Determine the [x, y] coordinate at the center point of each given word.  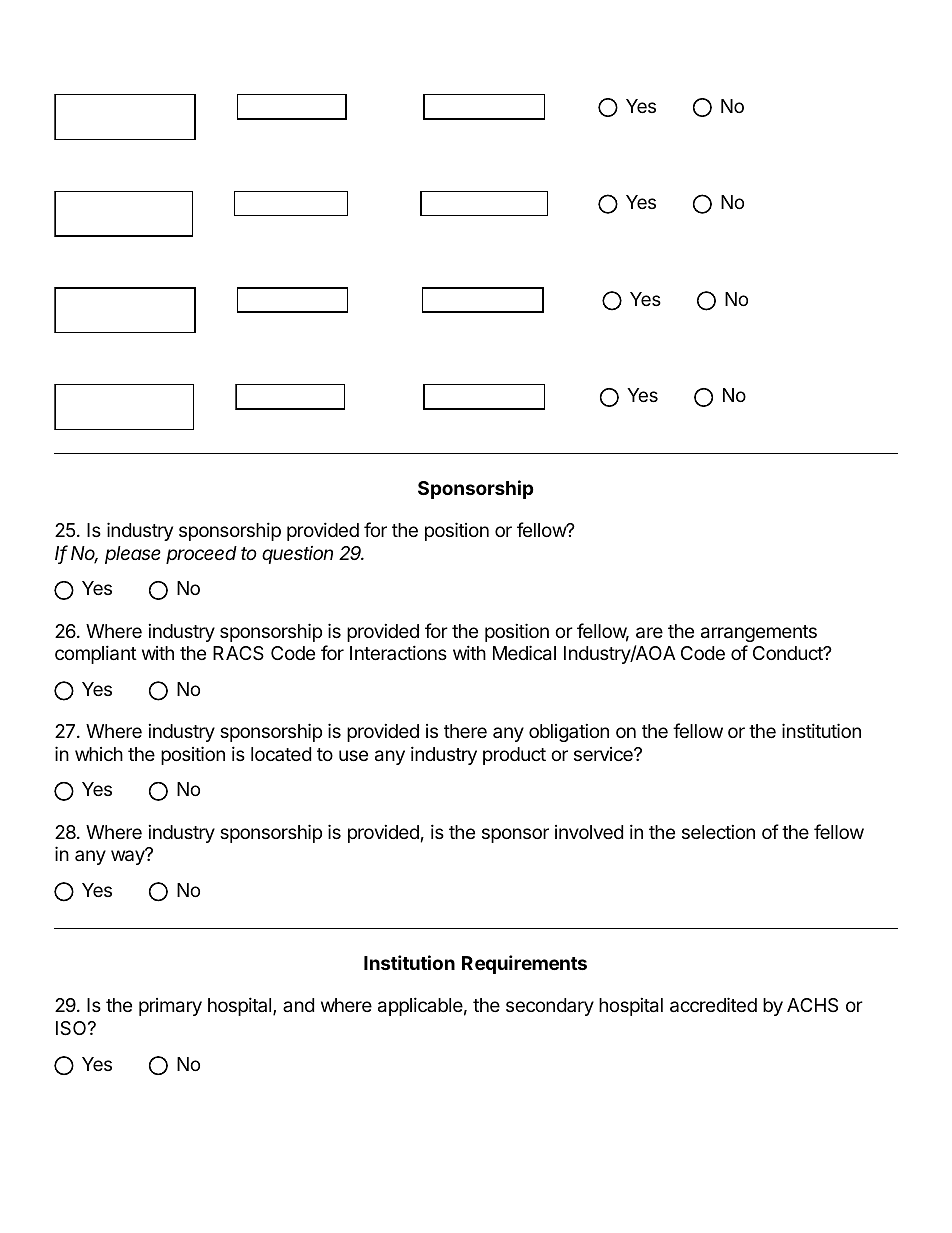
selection [718, 832]
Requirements [524, 964]
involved [589, 832]
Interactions [398, 652]
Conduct [789, 653]
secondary [550, 1007]
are [649, 633]
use [353, 755]
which [99, 754]
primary [170, 1007]
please [133, 555]
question [297, 555]
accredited [713, 1005]
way [129, 857]
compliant [96, 654]
